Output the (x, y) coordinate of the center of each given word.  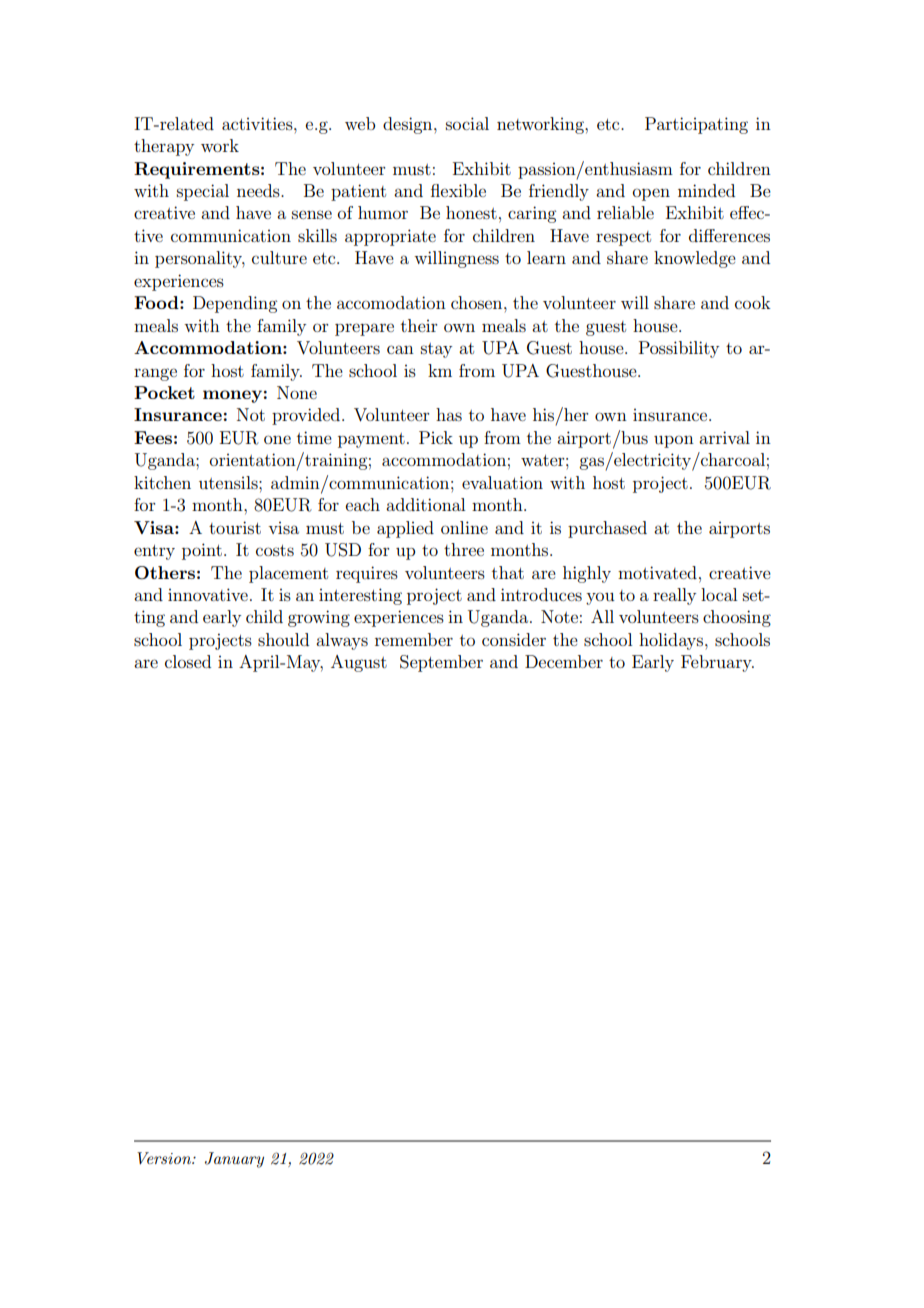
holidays (672, 641)
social (467, 123)
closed (188, 661)
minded (706, 190)
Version (165, 1158)
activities (258, 123)
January (234, 1160)
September (441, 663)
